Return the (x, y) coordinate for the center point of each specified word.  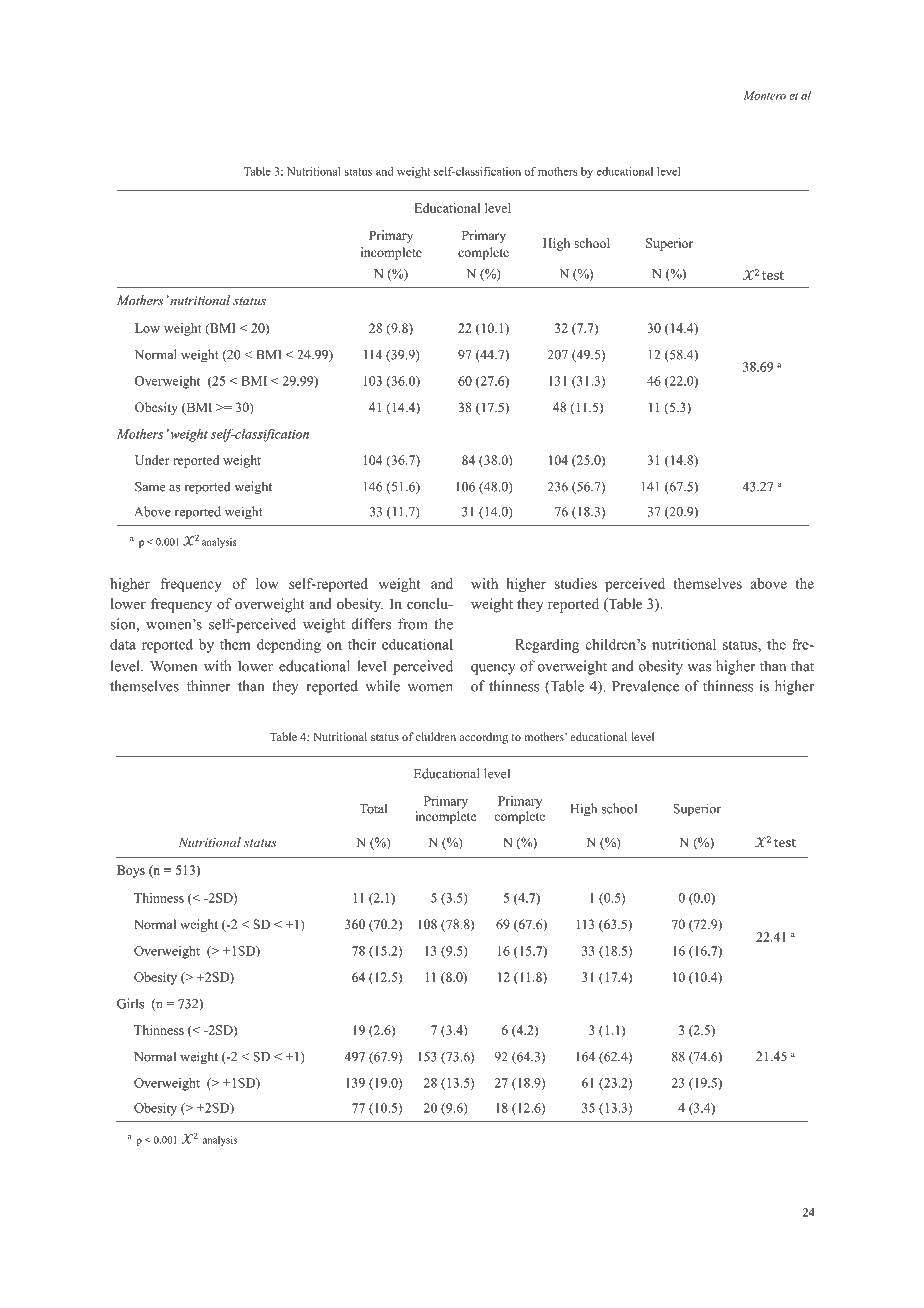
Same (150, 487)
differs (371, 624)
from (413, 624)
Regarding (547, 646)
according (483, 738)
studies (575, 583)
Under (152, 460)
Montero (765, 95)
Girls (130, 1003)
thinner (209, 686)
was (699, 668)
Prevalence (645, 686)
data (123, 644)
